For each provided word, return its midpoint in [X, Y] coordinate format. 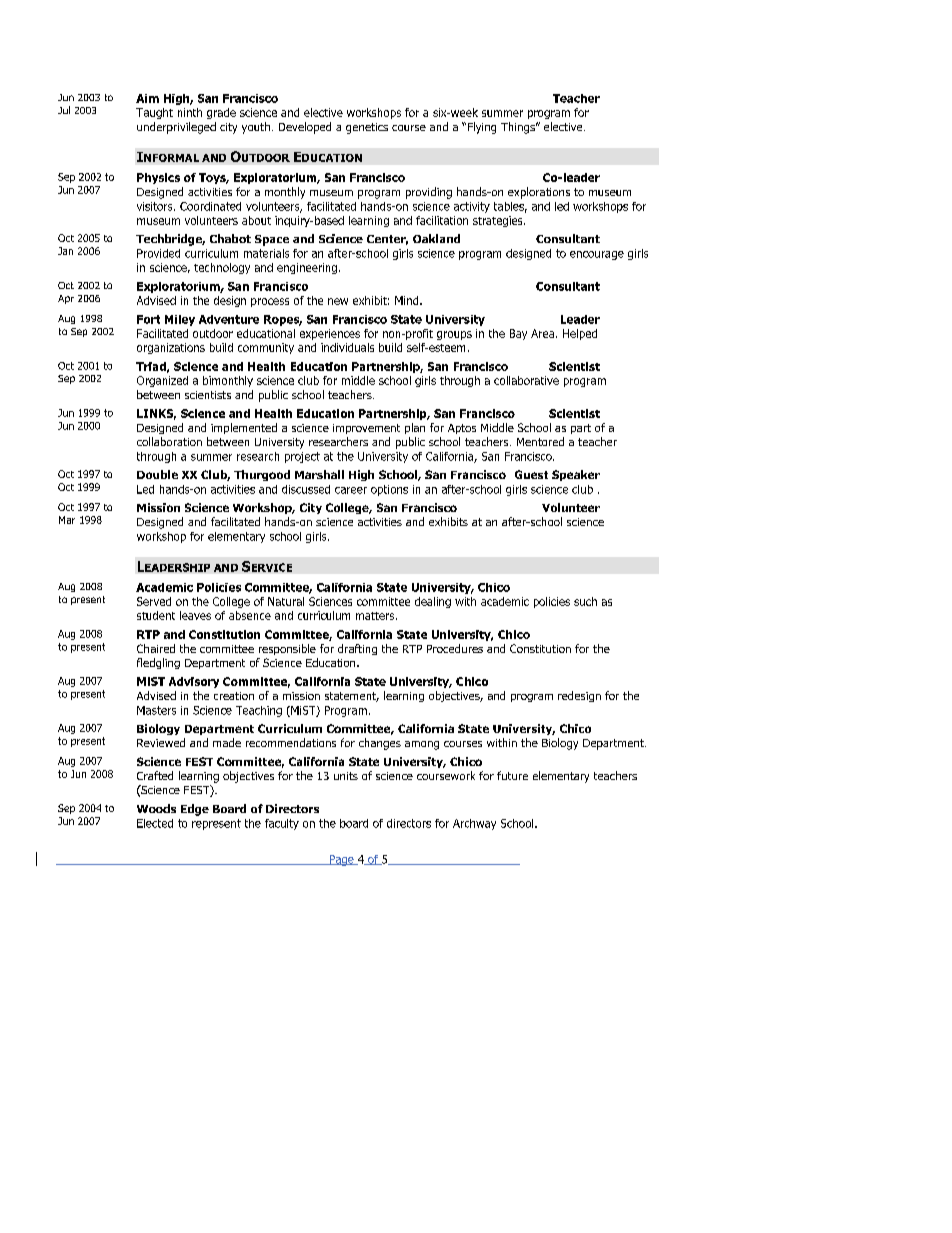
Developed [305, 128]
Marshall [319, 474]
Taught [154, 113]
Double [157, 474]
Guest [531, 474]
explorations [539, 193]
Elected [155, 823]
